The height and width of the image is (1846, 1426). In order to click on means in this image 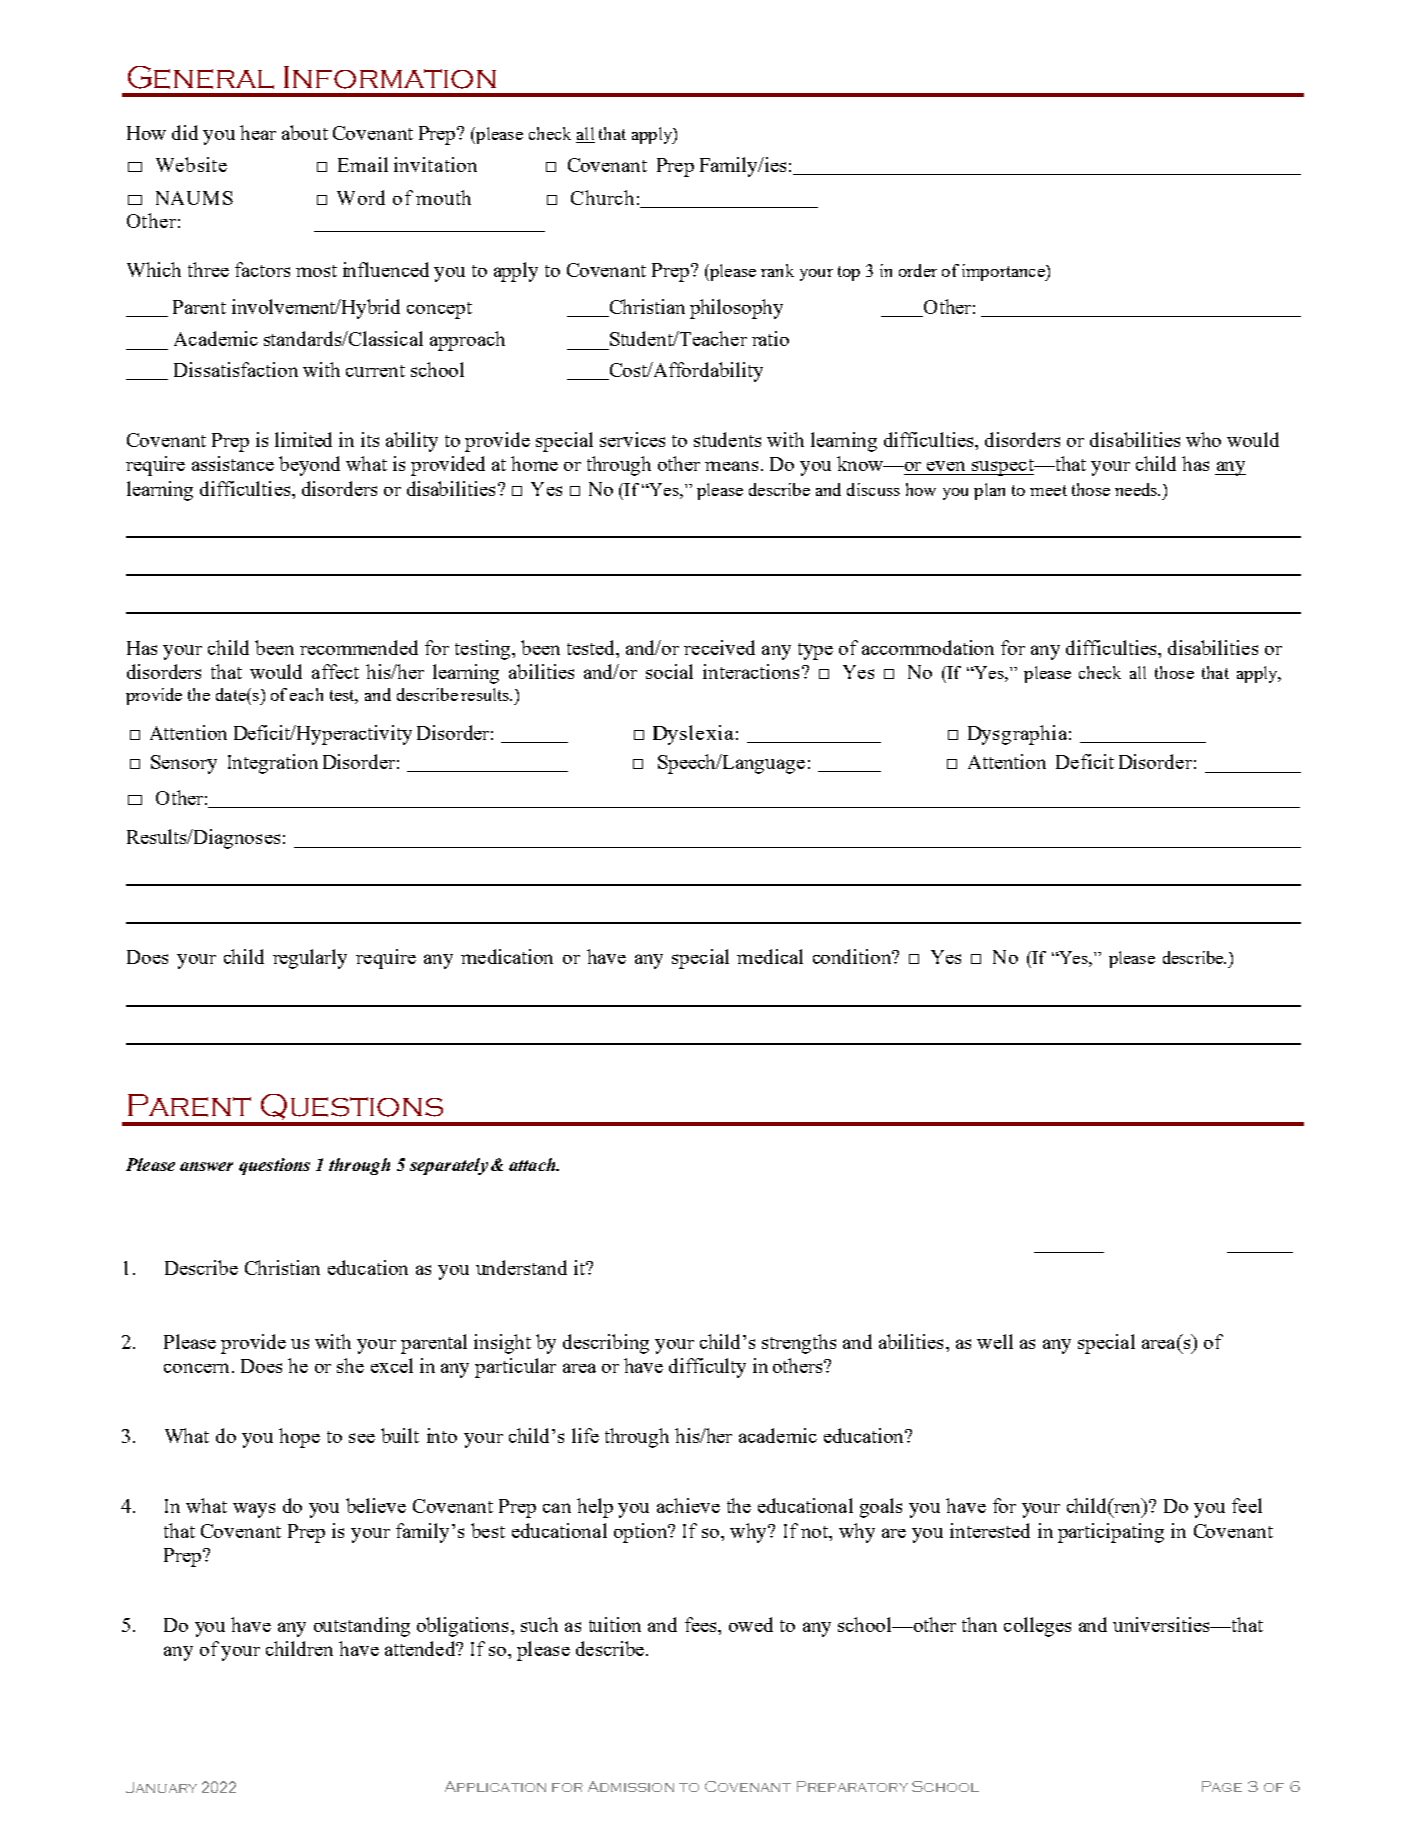, I will do `click(731, 466)`.
